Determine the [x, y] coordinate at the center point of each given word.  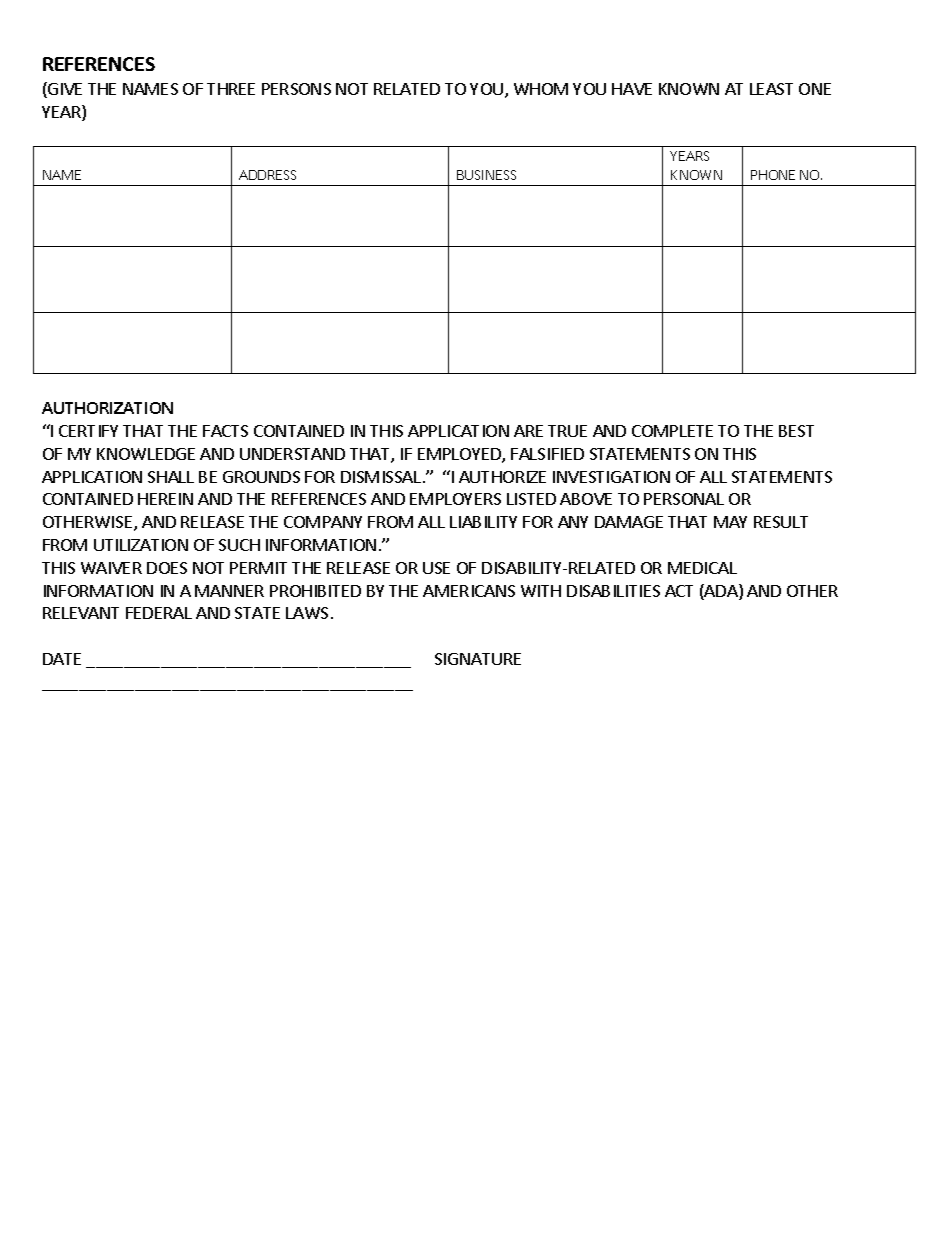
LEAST [771, 89]
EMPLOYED [460, 455]
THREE [231, 89]
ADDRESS [267, 175]
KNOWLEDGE [146, 454]
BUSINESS [486, 175]
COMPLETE [672, 431]
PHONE [773, 175]
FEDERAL [159, 613]
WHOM [541, 89]
